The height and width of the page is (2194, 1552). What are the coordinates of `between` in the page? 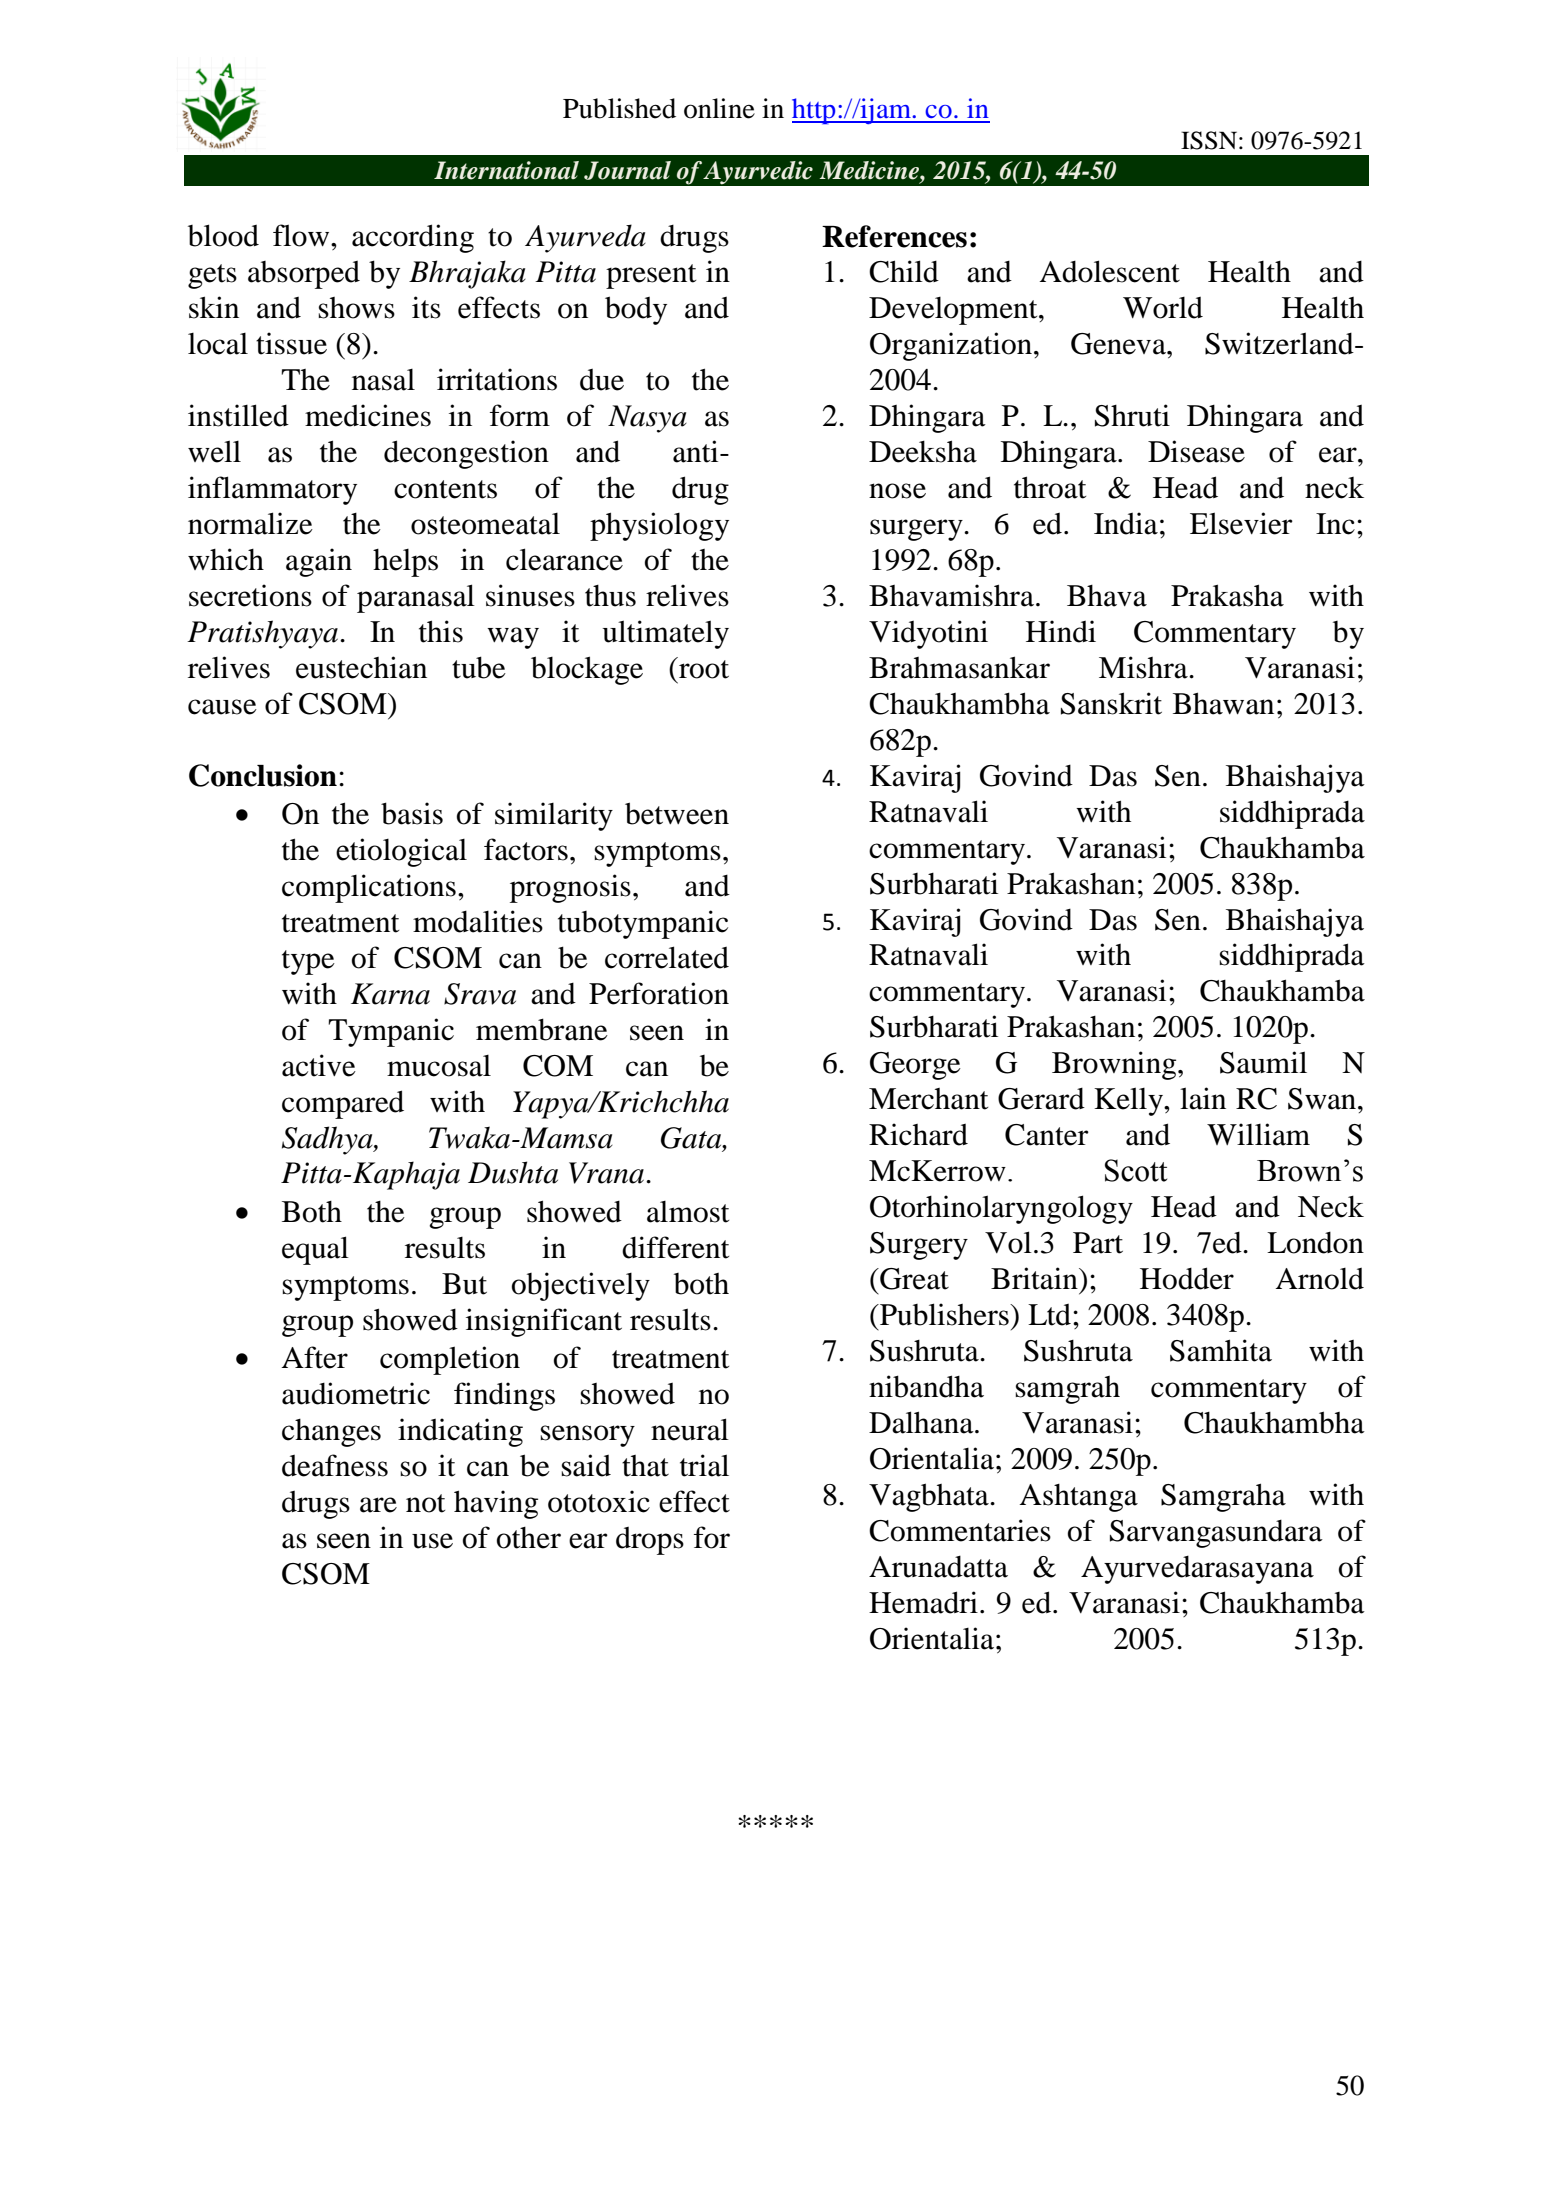 It's located at (677, 813).
